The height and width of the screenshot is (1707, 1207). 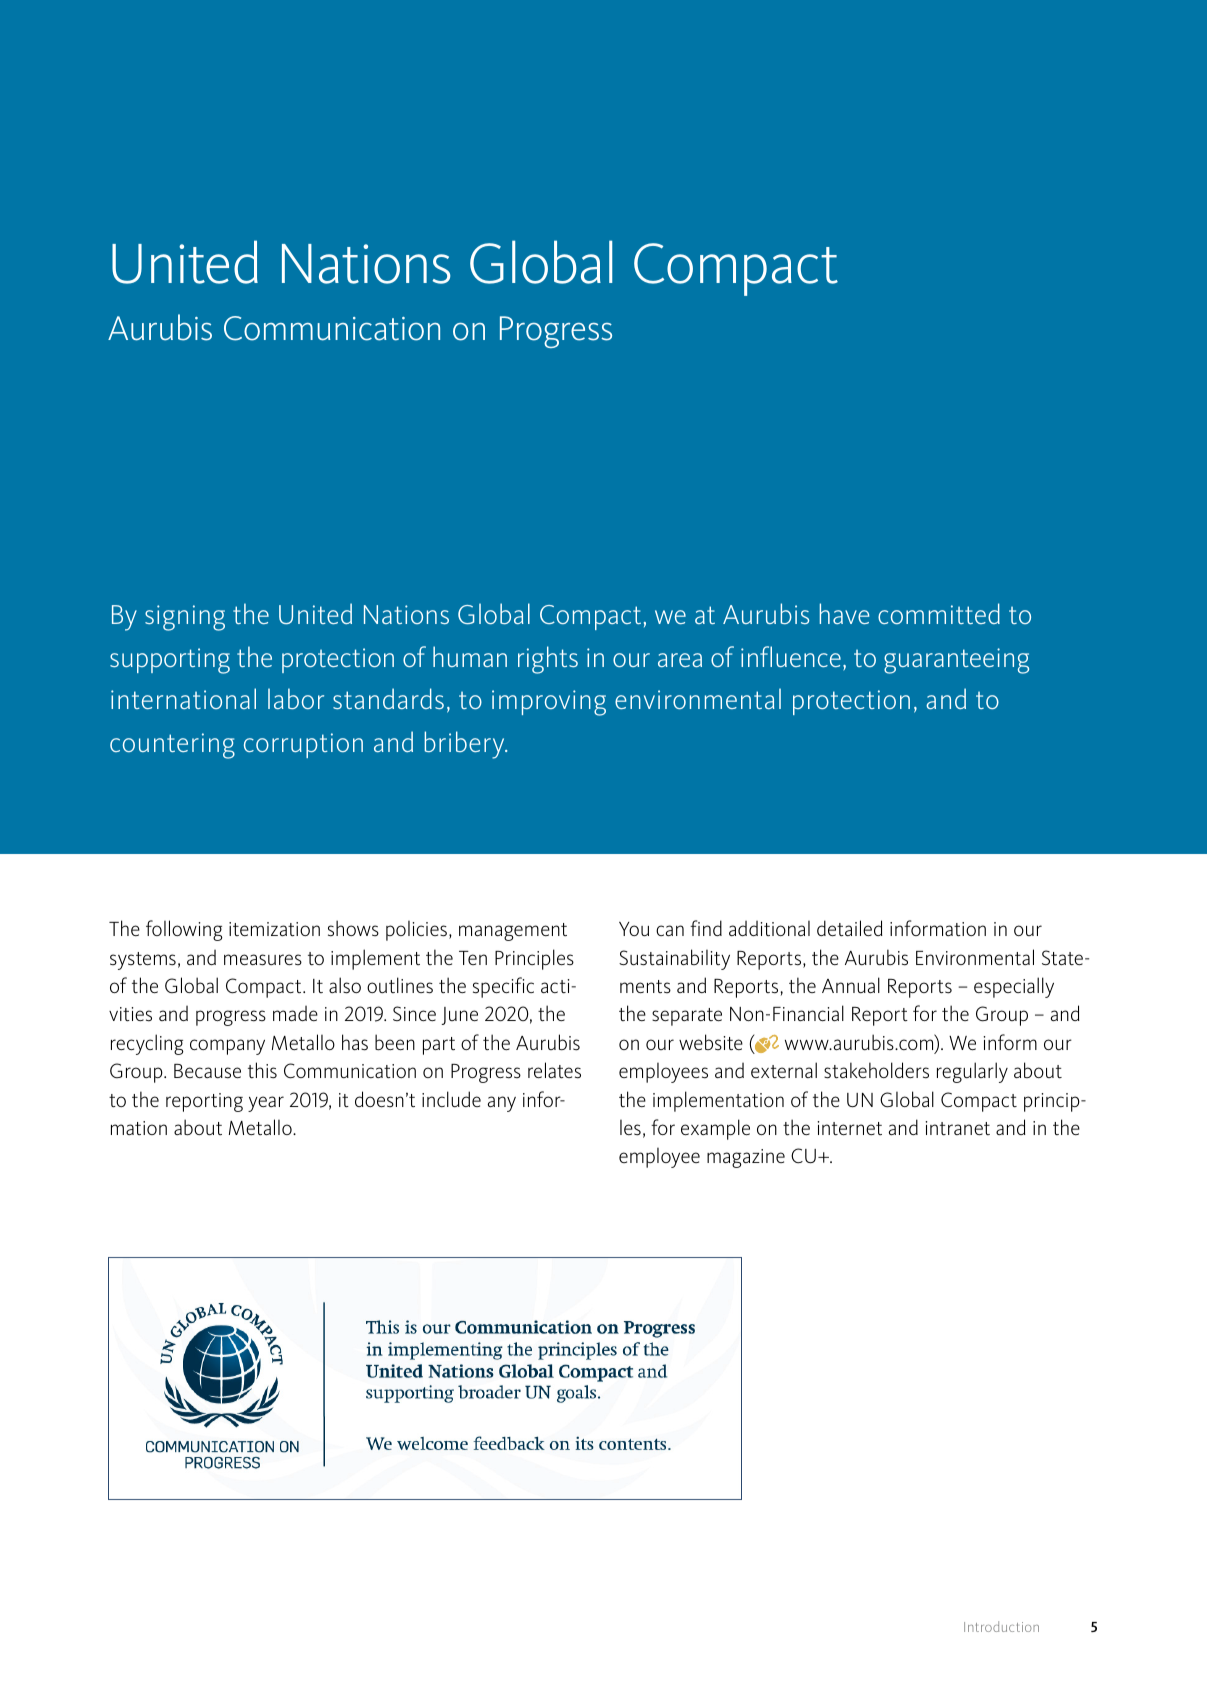 What do you see at coordinates (274, 929) in the screenshot?
I see `itemization` at bounding box center [274, 929].
